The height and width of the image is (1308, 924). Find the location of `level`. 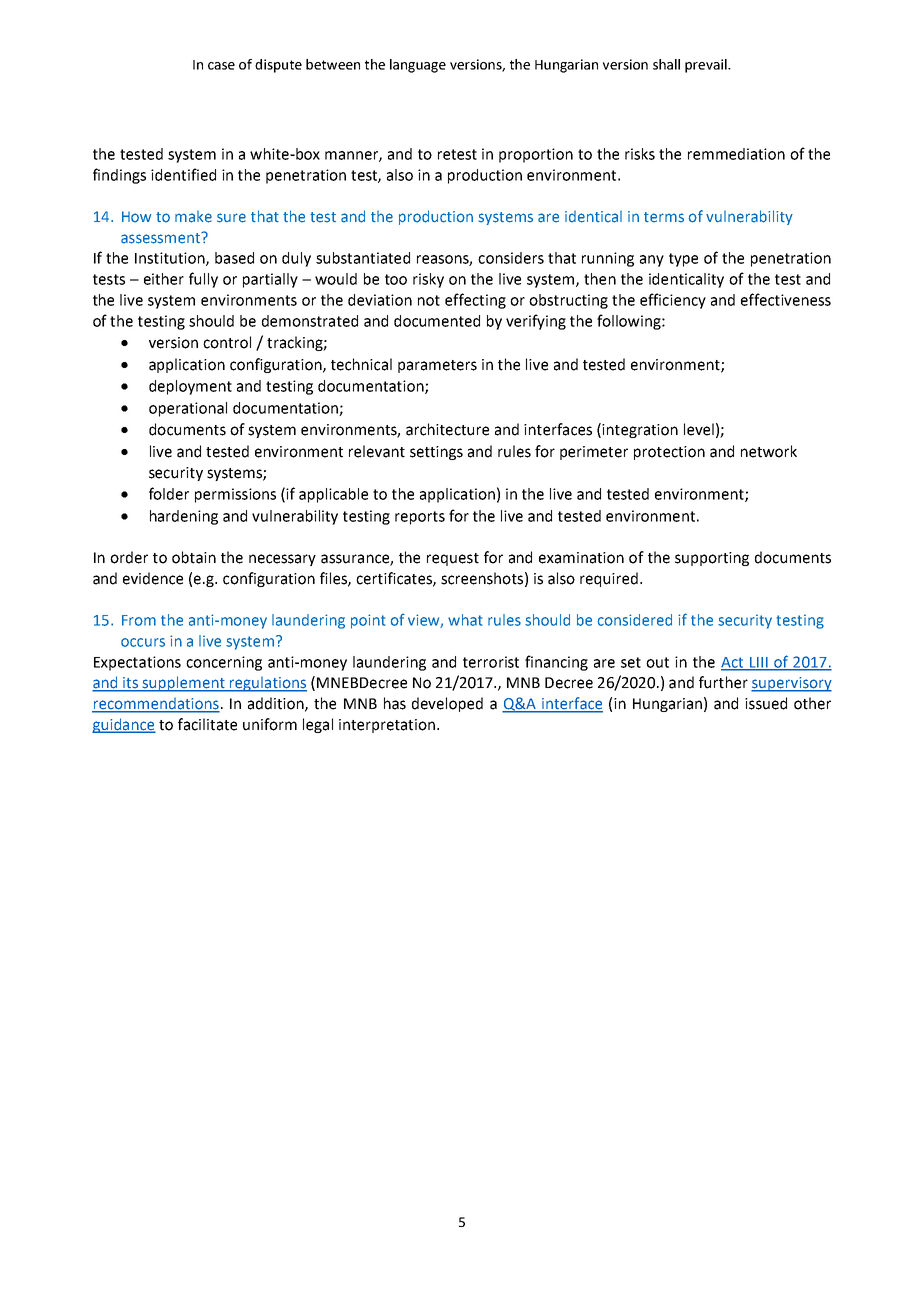

level is located at coordinates (699, 429).
